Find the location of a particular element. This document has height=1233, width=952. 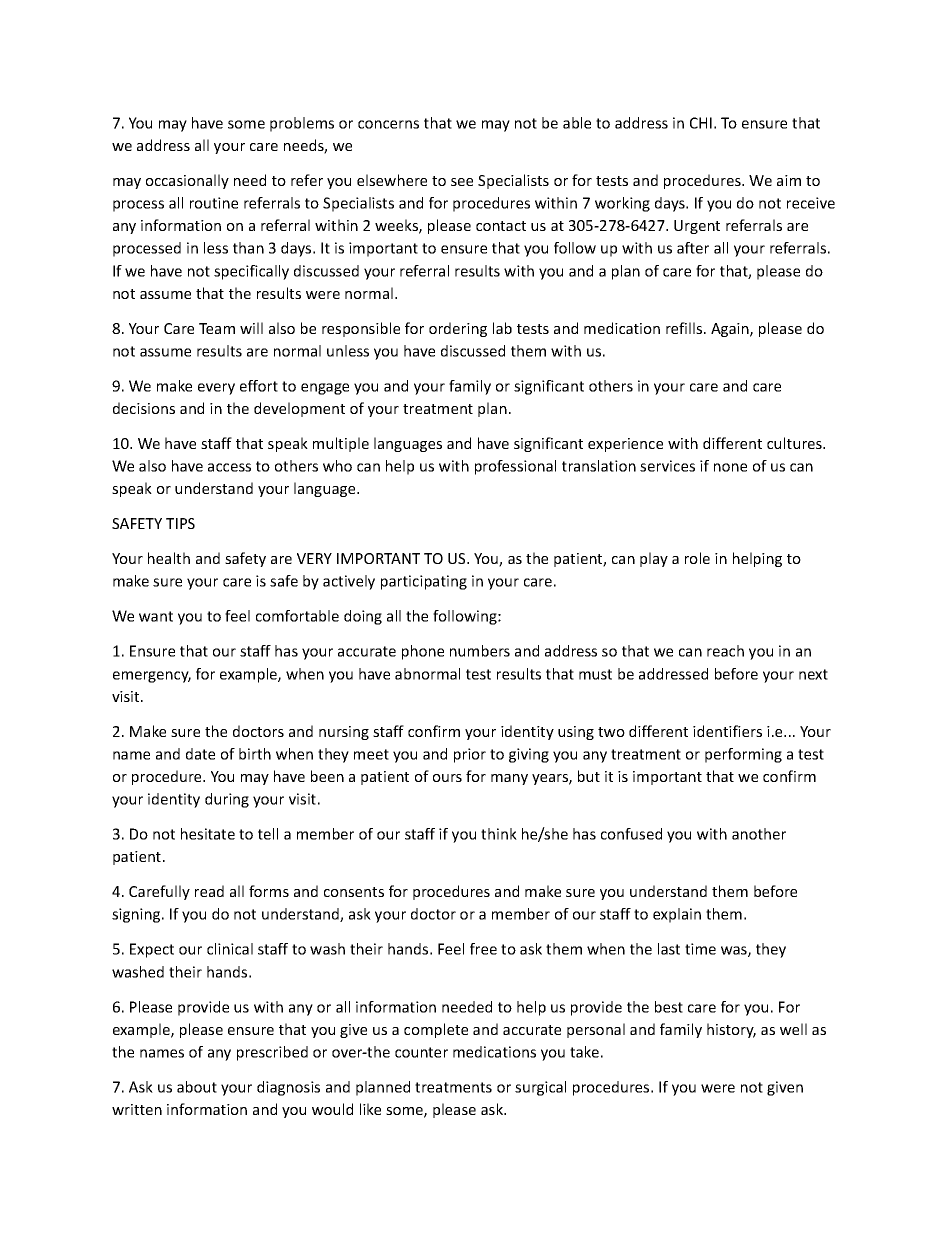

see is located at coordinates (462, 182).
